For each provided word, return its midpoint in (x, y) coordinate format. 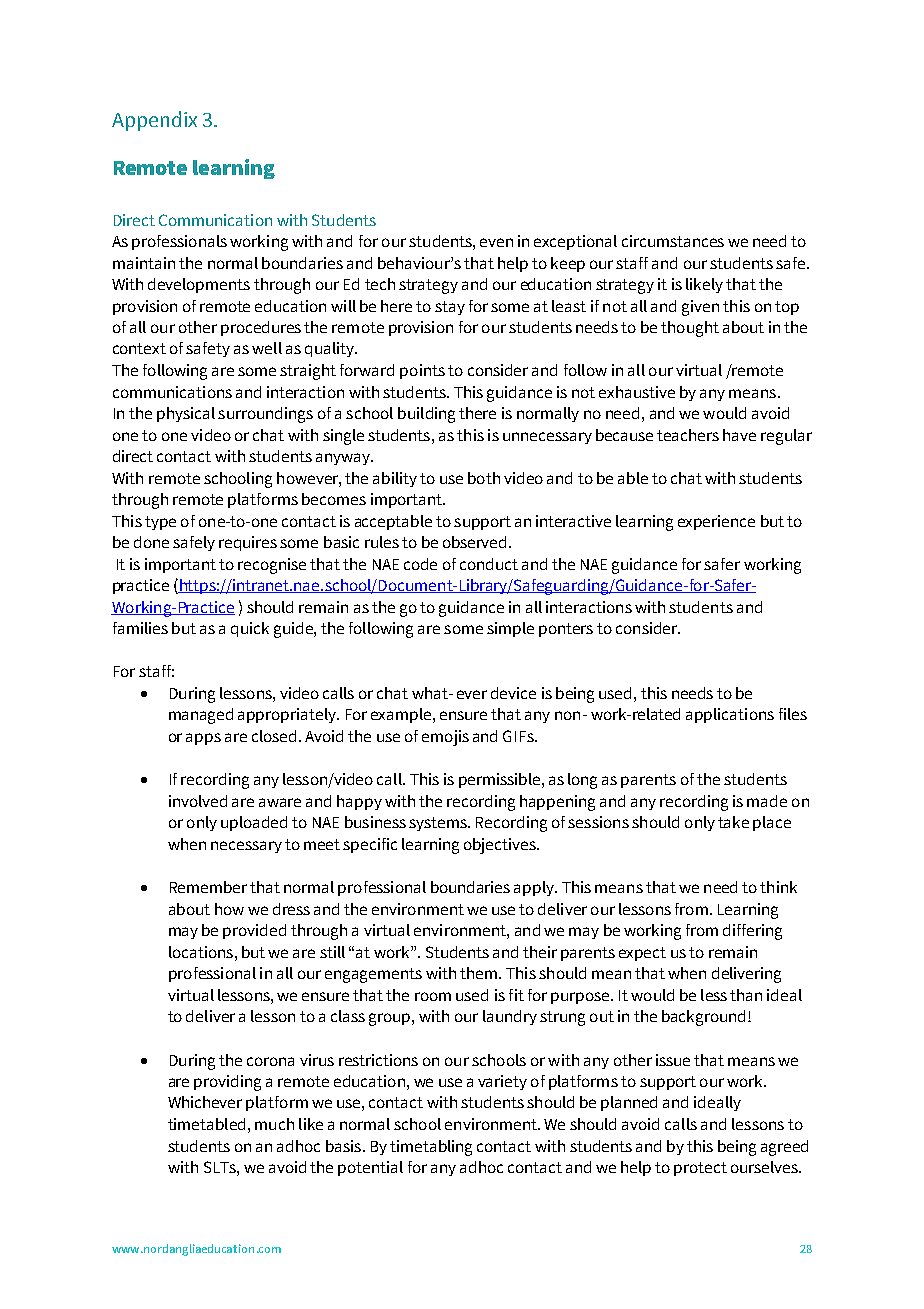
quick (250, 629)
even (496, 242)
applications (730, 715)
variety (502, 1082)
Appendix (154, 121)
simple (510, 629)
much (274, 1124)
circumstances (673, 241)
